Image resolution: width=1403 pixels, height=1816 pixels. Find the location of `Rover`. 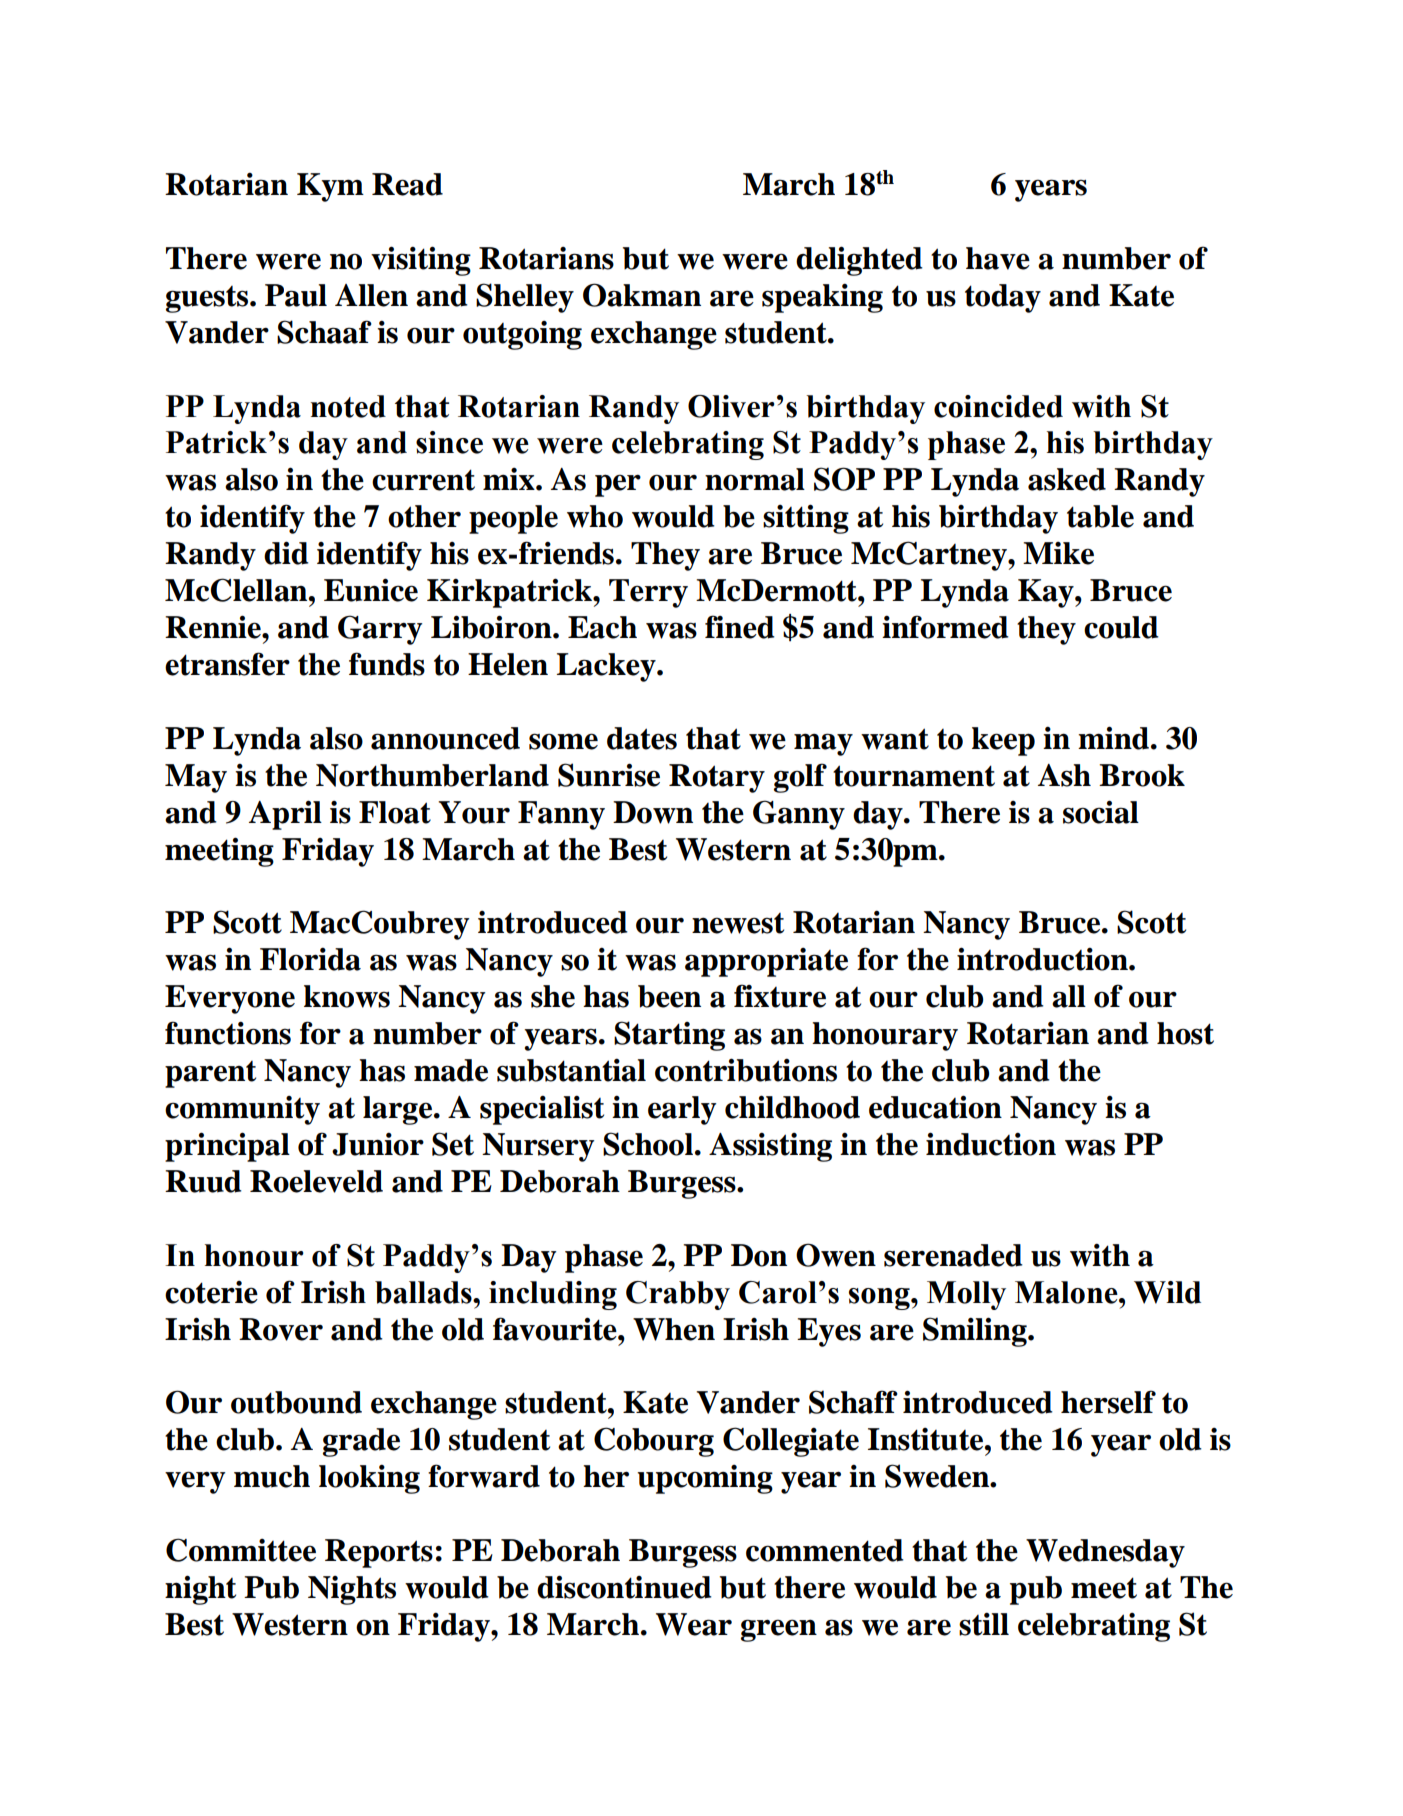

Rover is located at coordinates (281, 1329).
